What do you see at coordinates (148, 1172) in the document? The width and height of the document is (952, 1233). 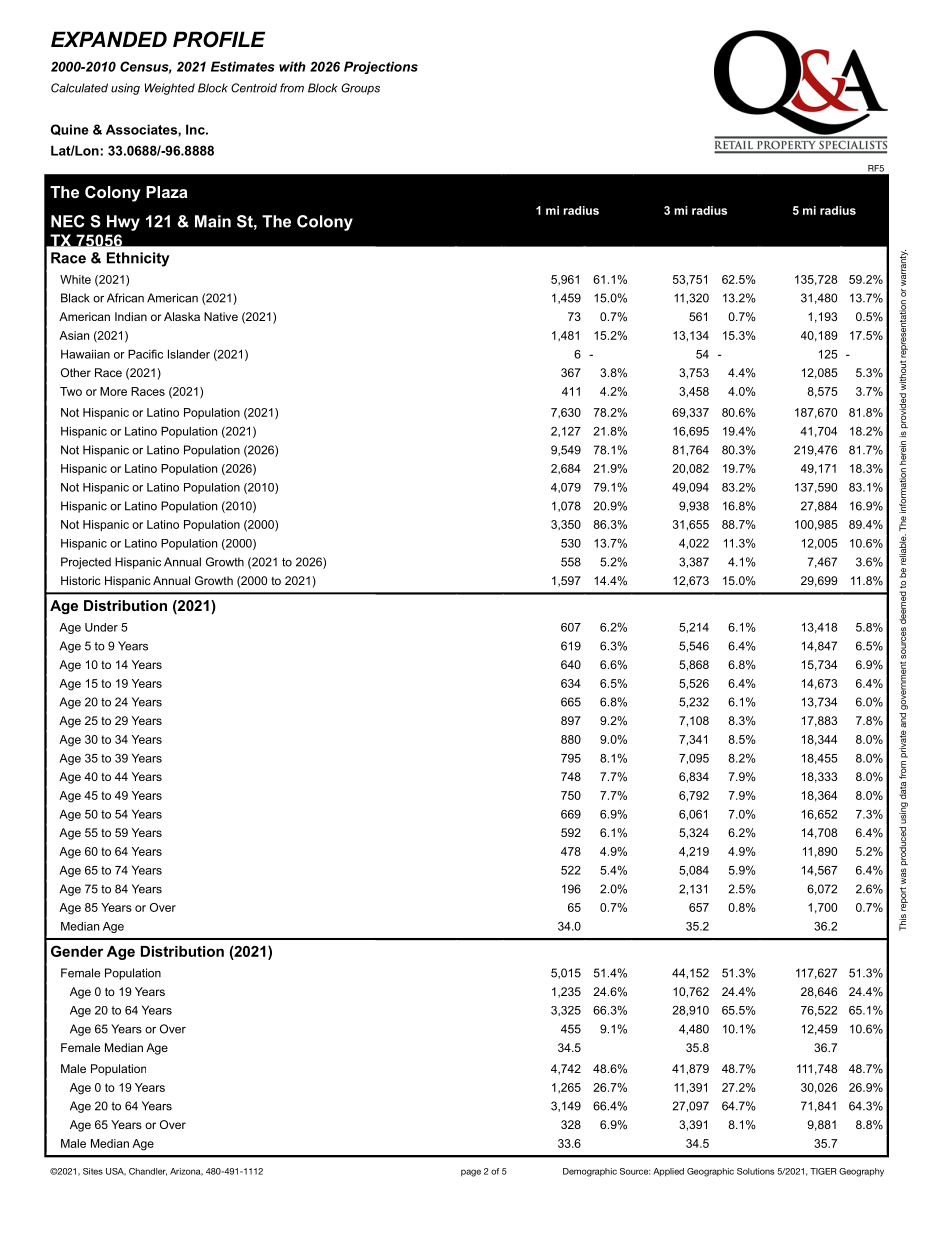 I see `Chandler` at bounding box center [148, 1172].
